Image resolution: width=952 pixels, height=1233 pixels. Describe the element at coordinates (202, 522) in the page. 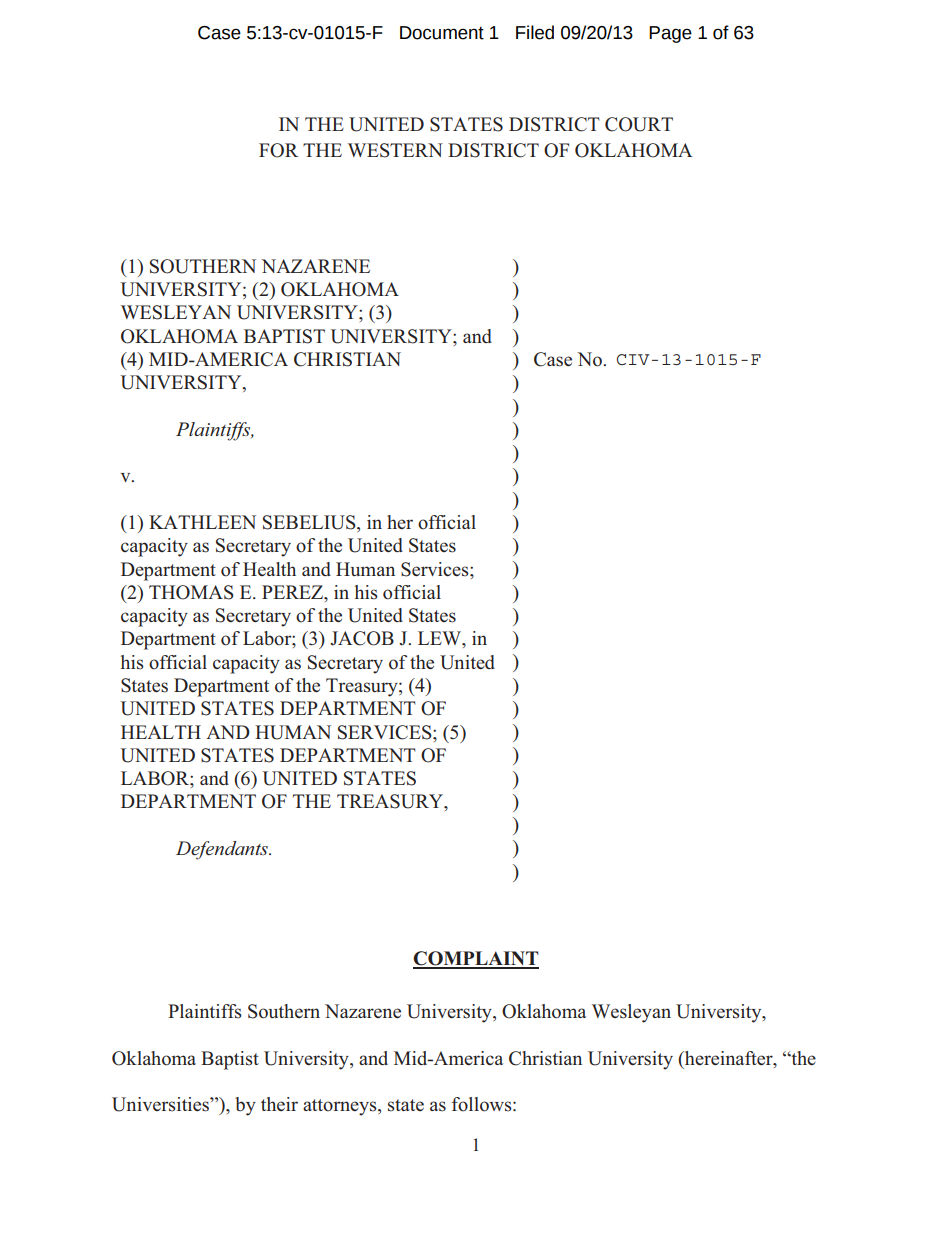

I see `KATHLEEN` at that location.
